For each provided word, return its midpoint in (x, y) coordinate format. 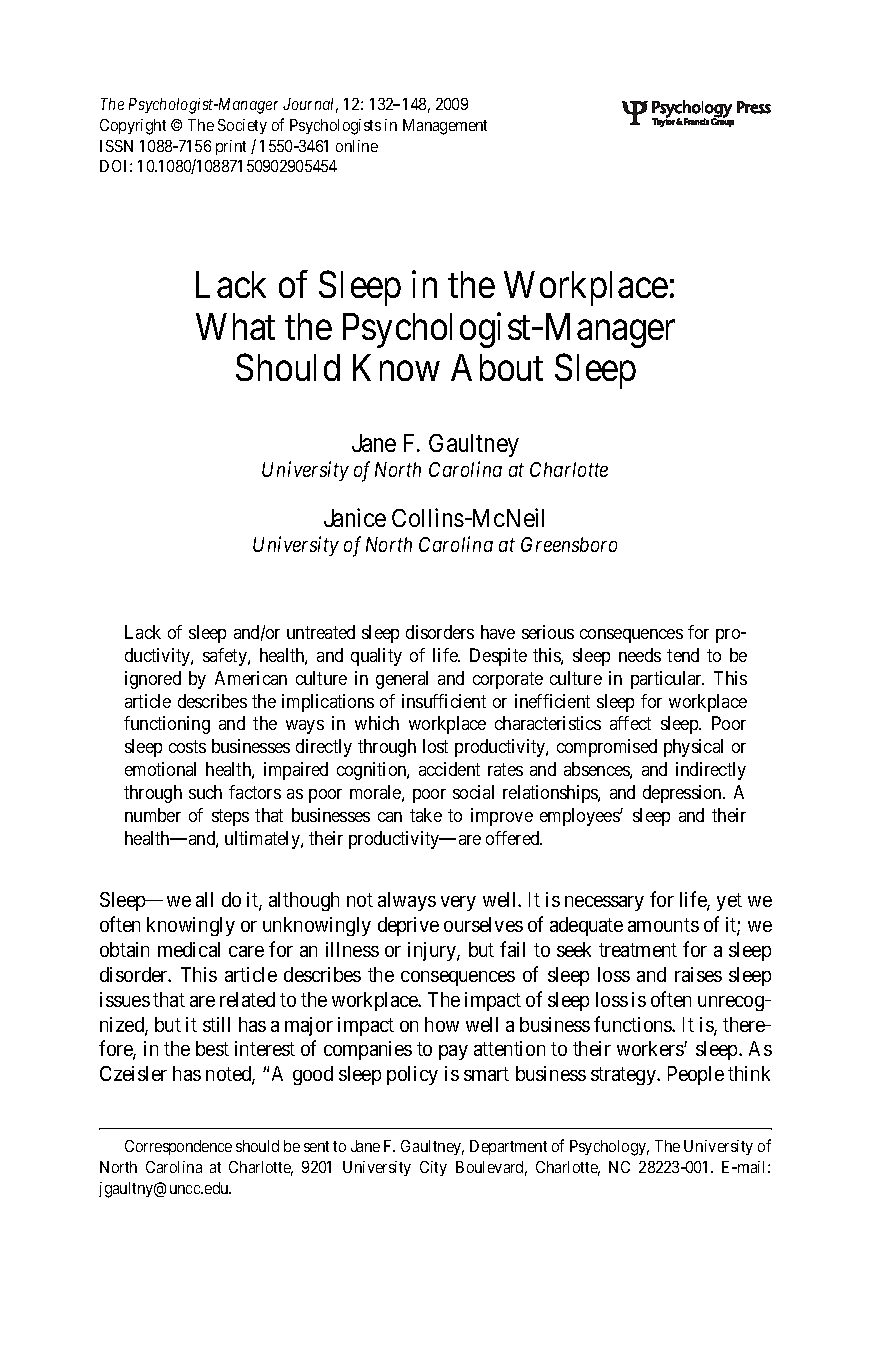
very (458, 903)
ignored (153, 680)
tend (683, 655)
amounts (663, 925)
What (235, 326)
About (497, 367)
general (402, 680)
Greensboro (569, 544)
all (204, 899)
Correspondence (178, 1147)
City (433, 1168)
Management (445, 127)
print (231, 147)
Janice (355, 517)
